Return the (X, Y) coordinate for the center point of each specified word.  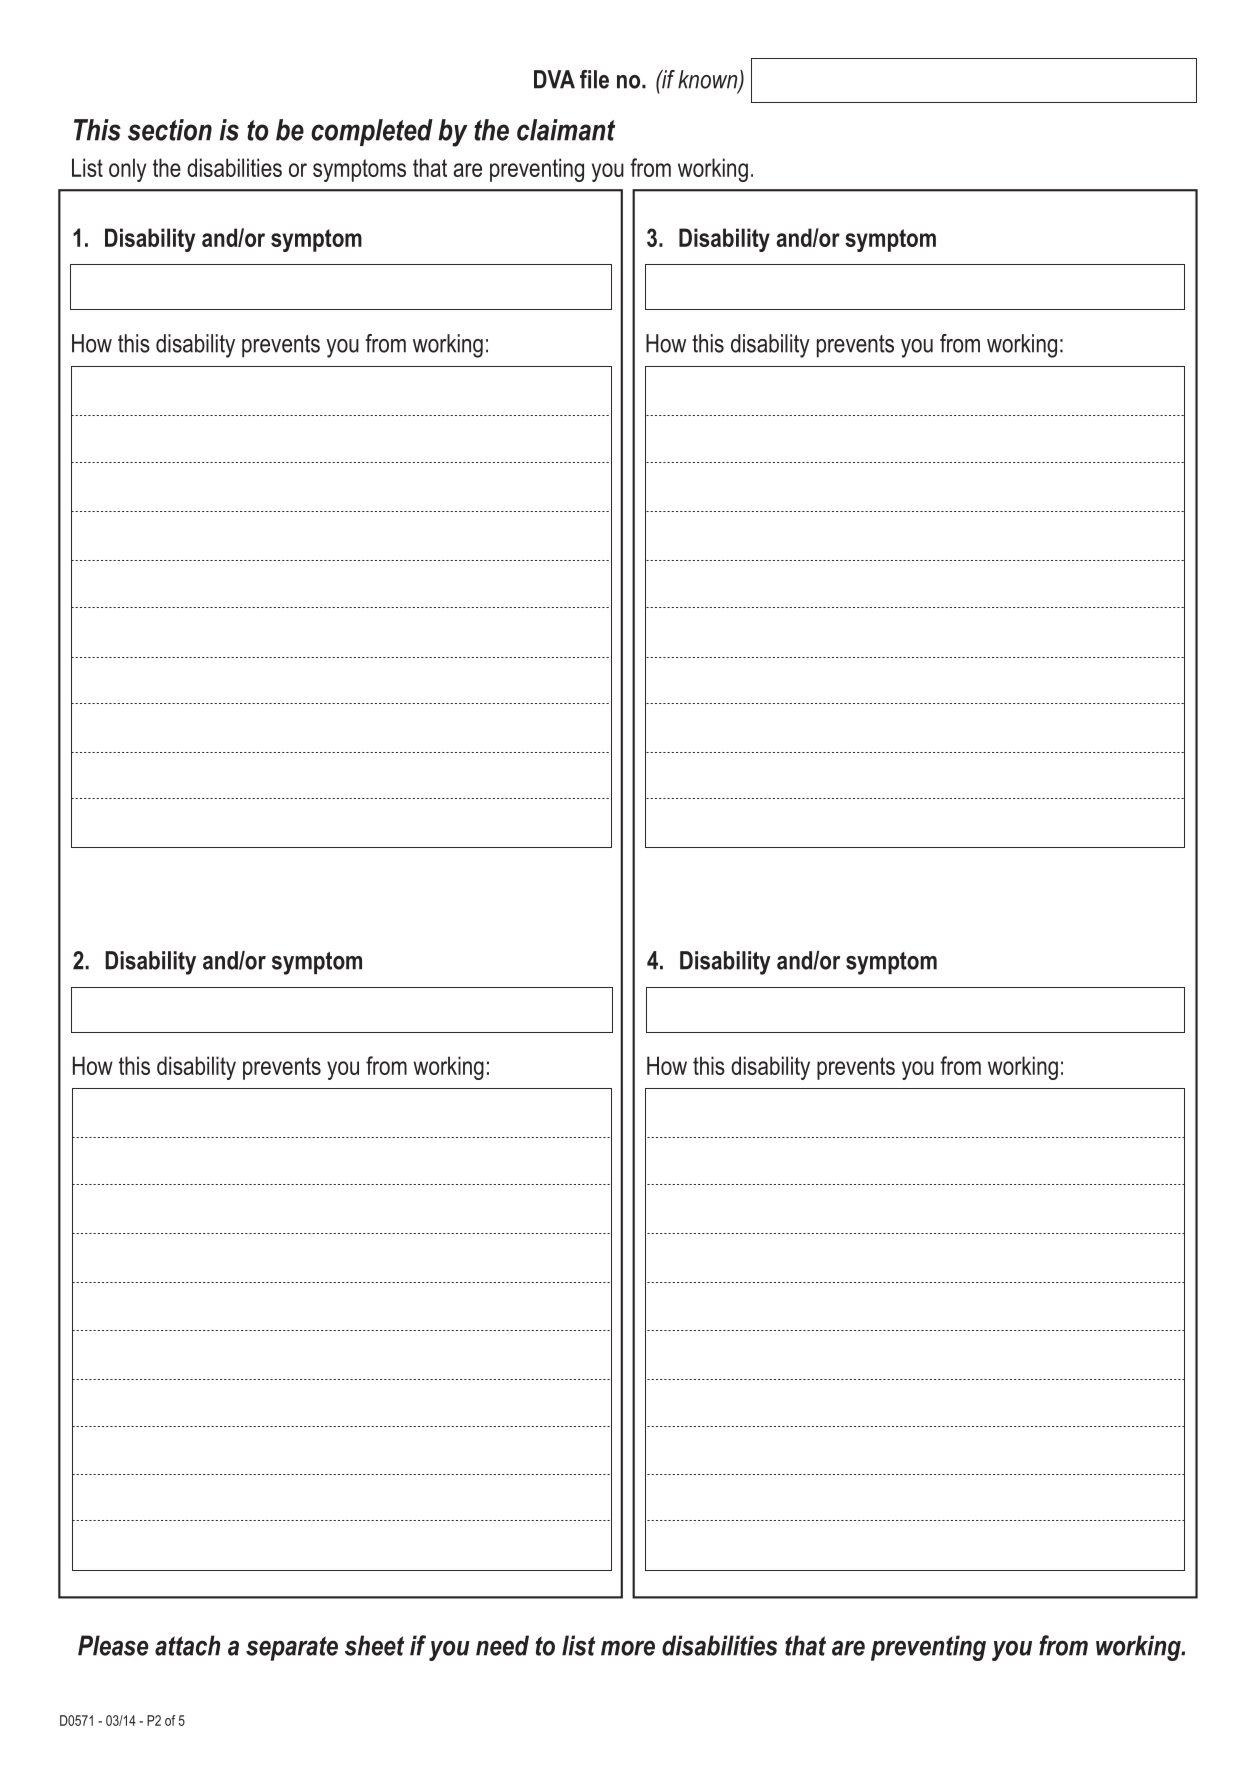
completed (372, 132)
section (170, 130)
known (709, 80)
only (127, 170)
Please (113, 1645)
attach (188, 1645)
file (594, 79)
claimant (566, 130)
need (502, 1645)
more (628, 1648)
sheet (374, 1645)
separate (292, 1648)
